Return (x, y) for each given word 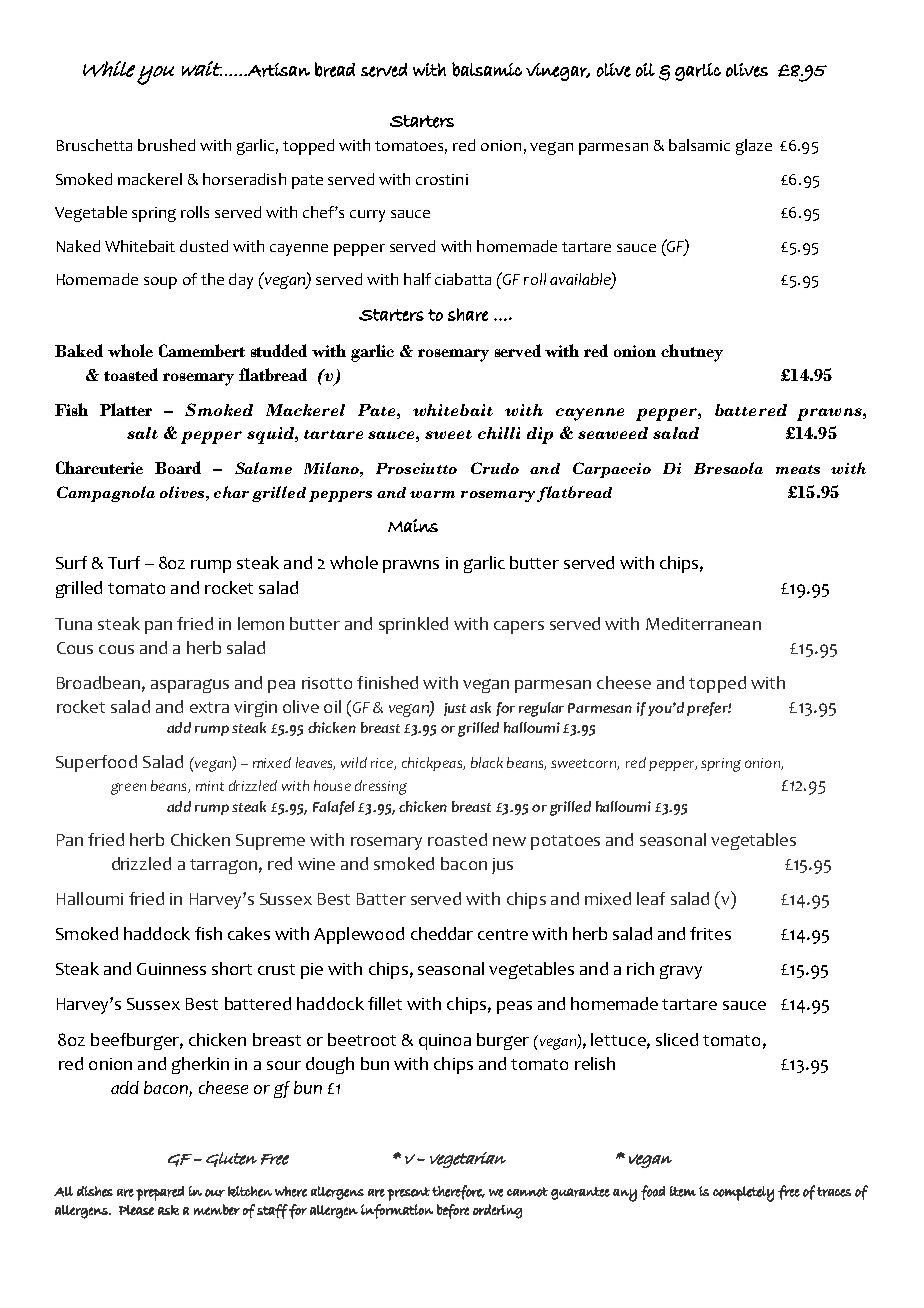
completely (743, 1194)
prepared (160, 1193)
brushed (166, 145)
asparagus (190, 686)
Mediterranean (703, 623)
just (455, 709)
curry (367, 216)
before (453, 1211)
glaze (754, 147)
